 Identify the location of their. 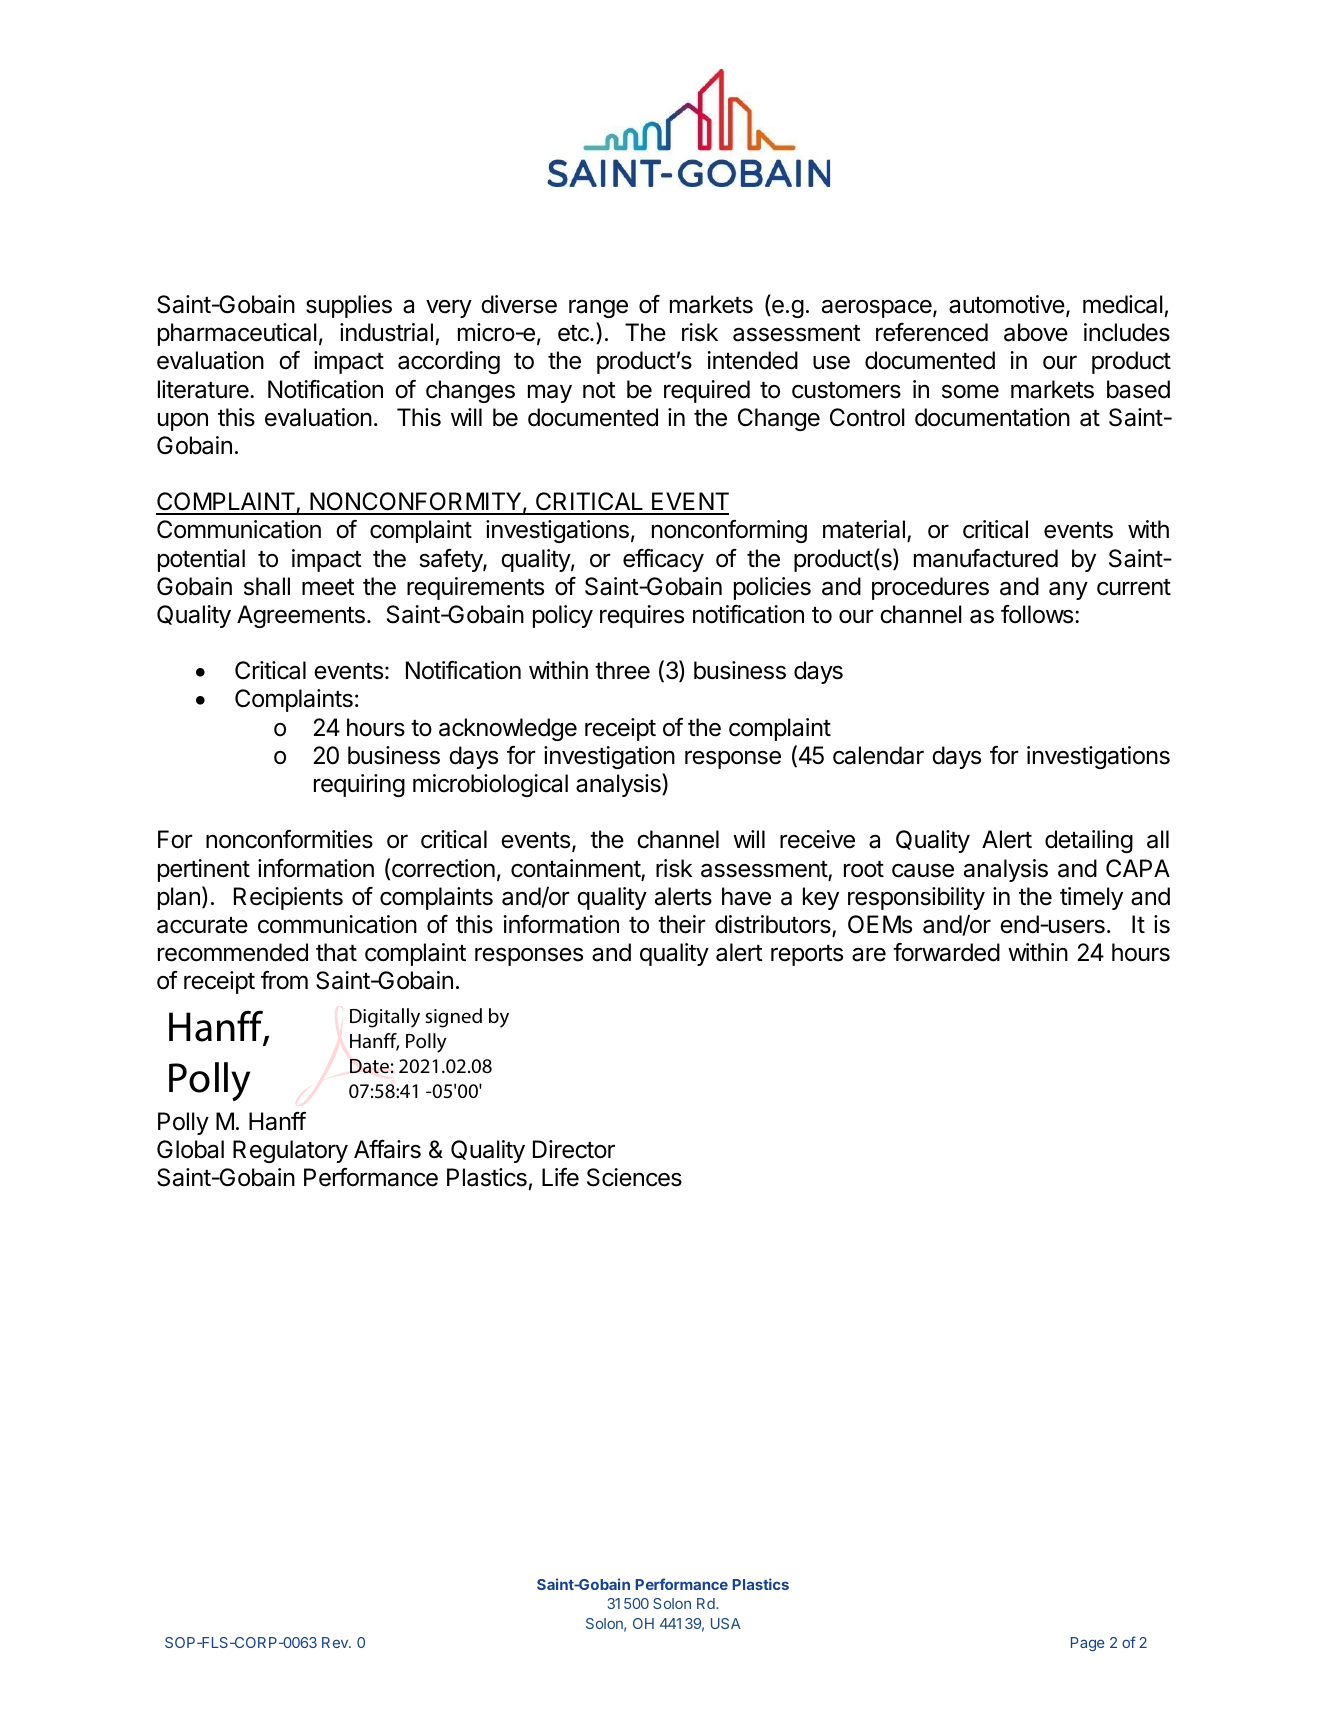
(682, 924).
